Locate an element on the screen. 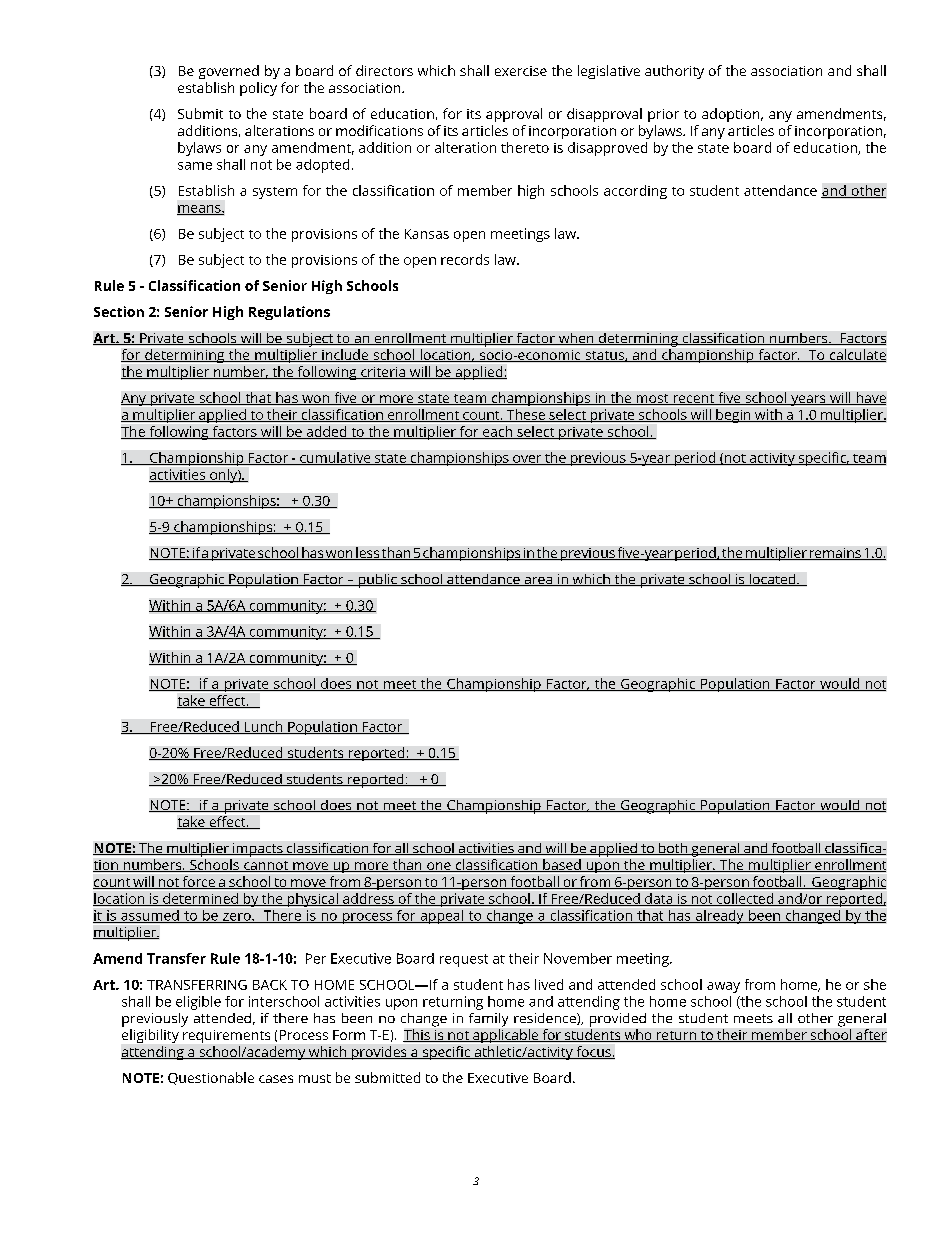 Image resolution: width=952 pixels, height=1233 pixels. requirements is located at coordinates (226, 1036).
